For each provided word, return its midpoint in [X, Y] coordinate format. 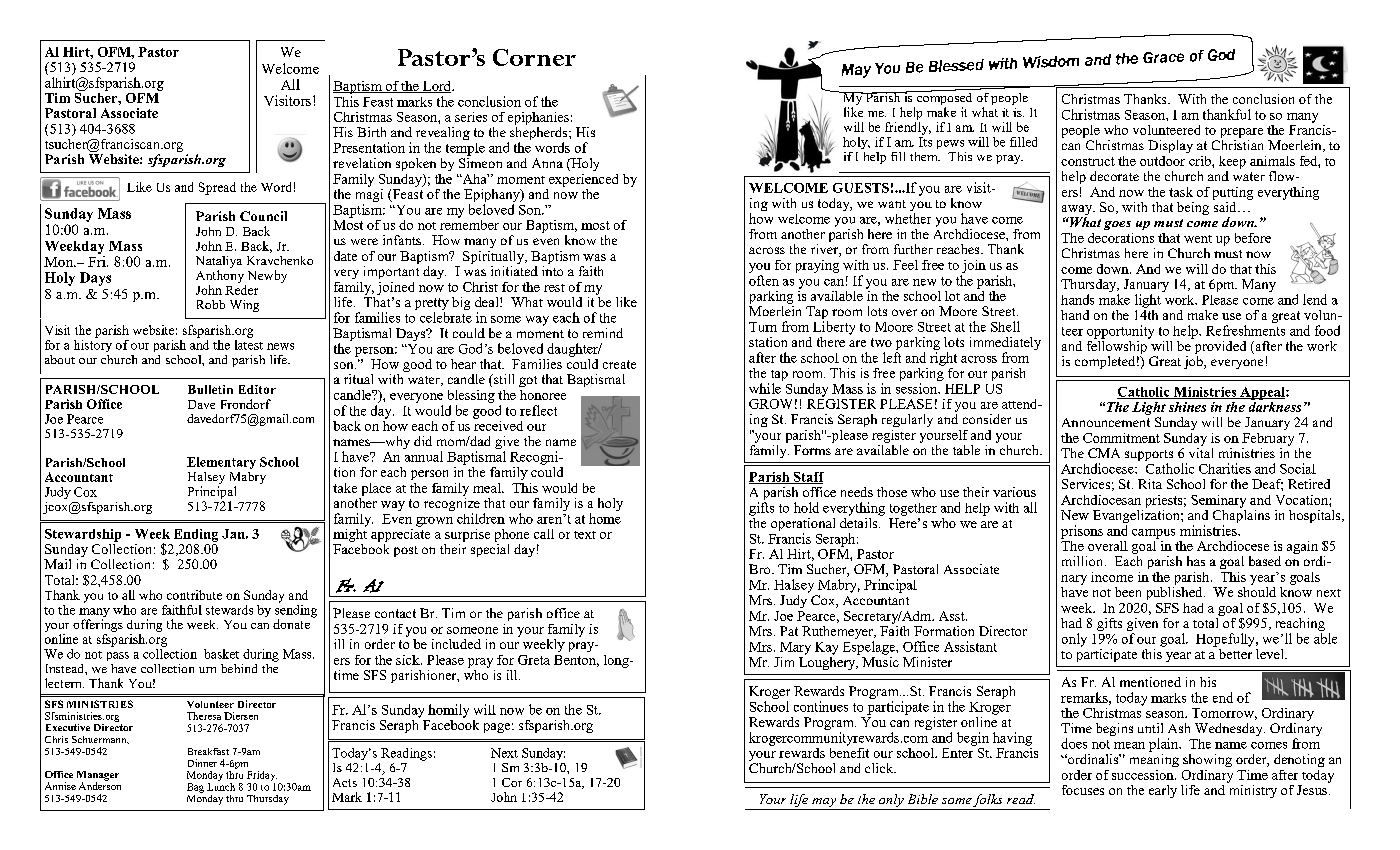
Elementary [221, 463]
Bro [761, 569]
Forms [812, 450]
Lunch [221, 785]
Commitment [1121, 438]
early [1163, 791]
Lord [437, 87]
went [1198, 239]
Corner [534, 57]
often [764, 280]
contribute [194, 595]
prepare [1242, 133]
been [1128, 592]
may [824, 804]
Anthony [221, 278]
